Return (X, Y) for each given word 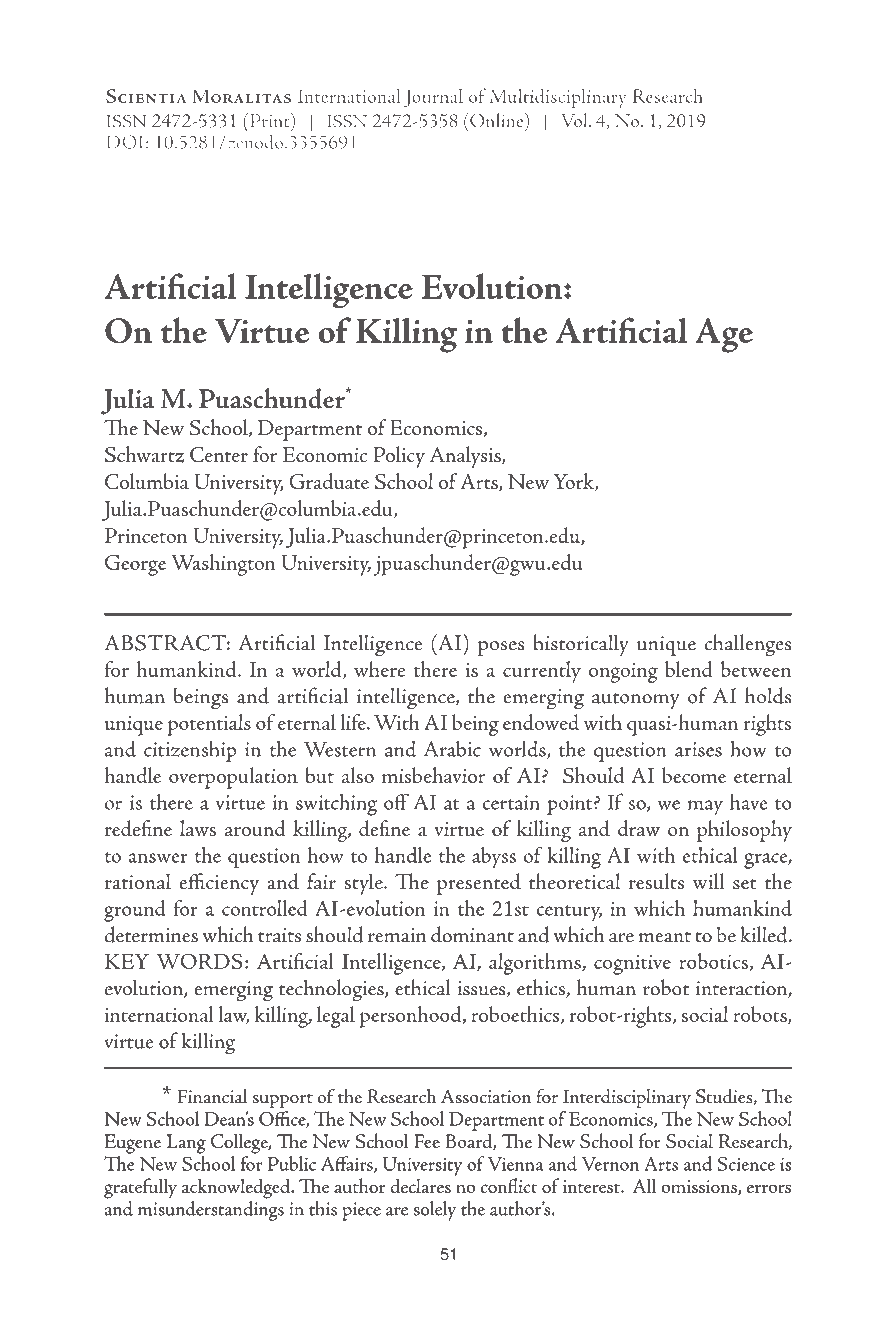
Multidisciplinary (558, 98)
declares (420, 1185)
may (705, 808)
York (575, 482)
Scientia (146, 96)
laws (198, 828)
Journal (433, 98)
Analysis (466, 457)
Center (219, 455)
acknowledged (237, 1188)
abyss (494, 857)
